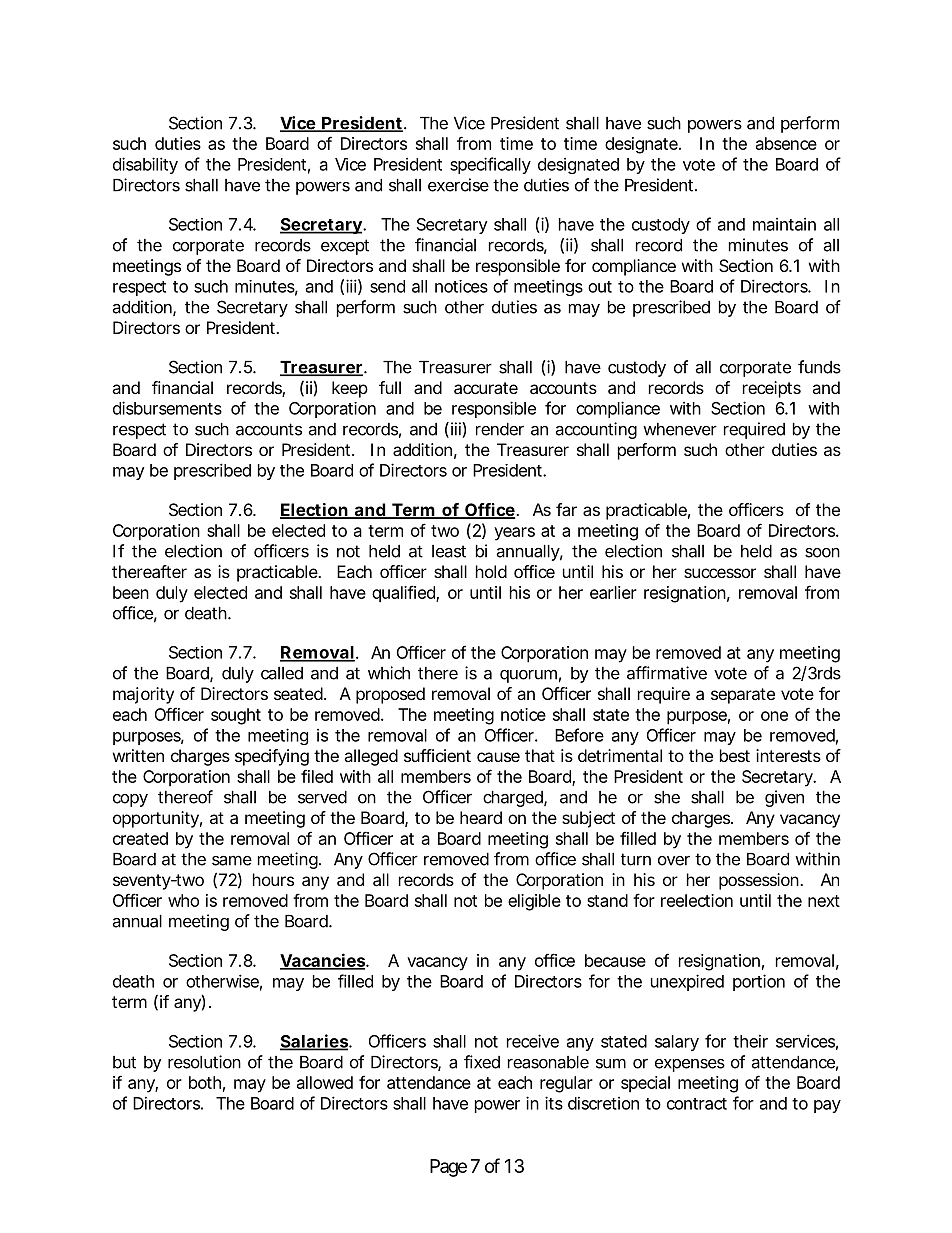  Describe the element at coordinates (437, 755) in the screenshot. I see `sufficient` at that location.
